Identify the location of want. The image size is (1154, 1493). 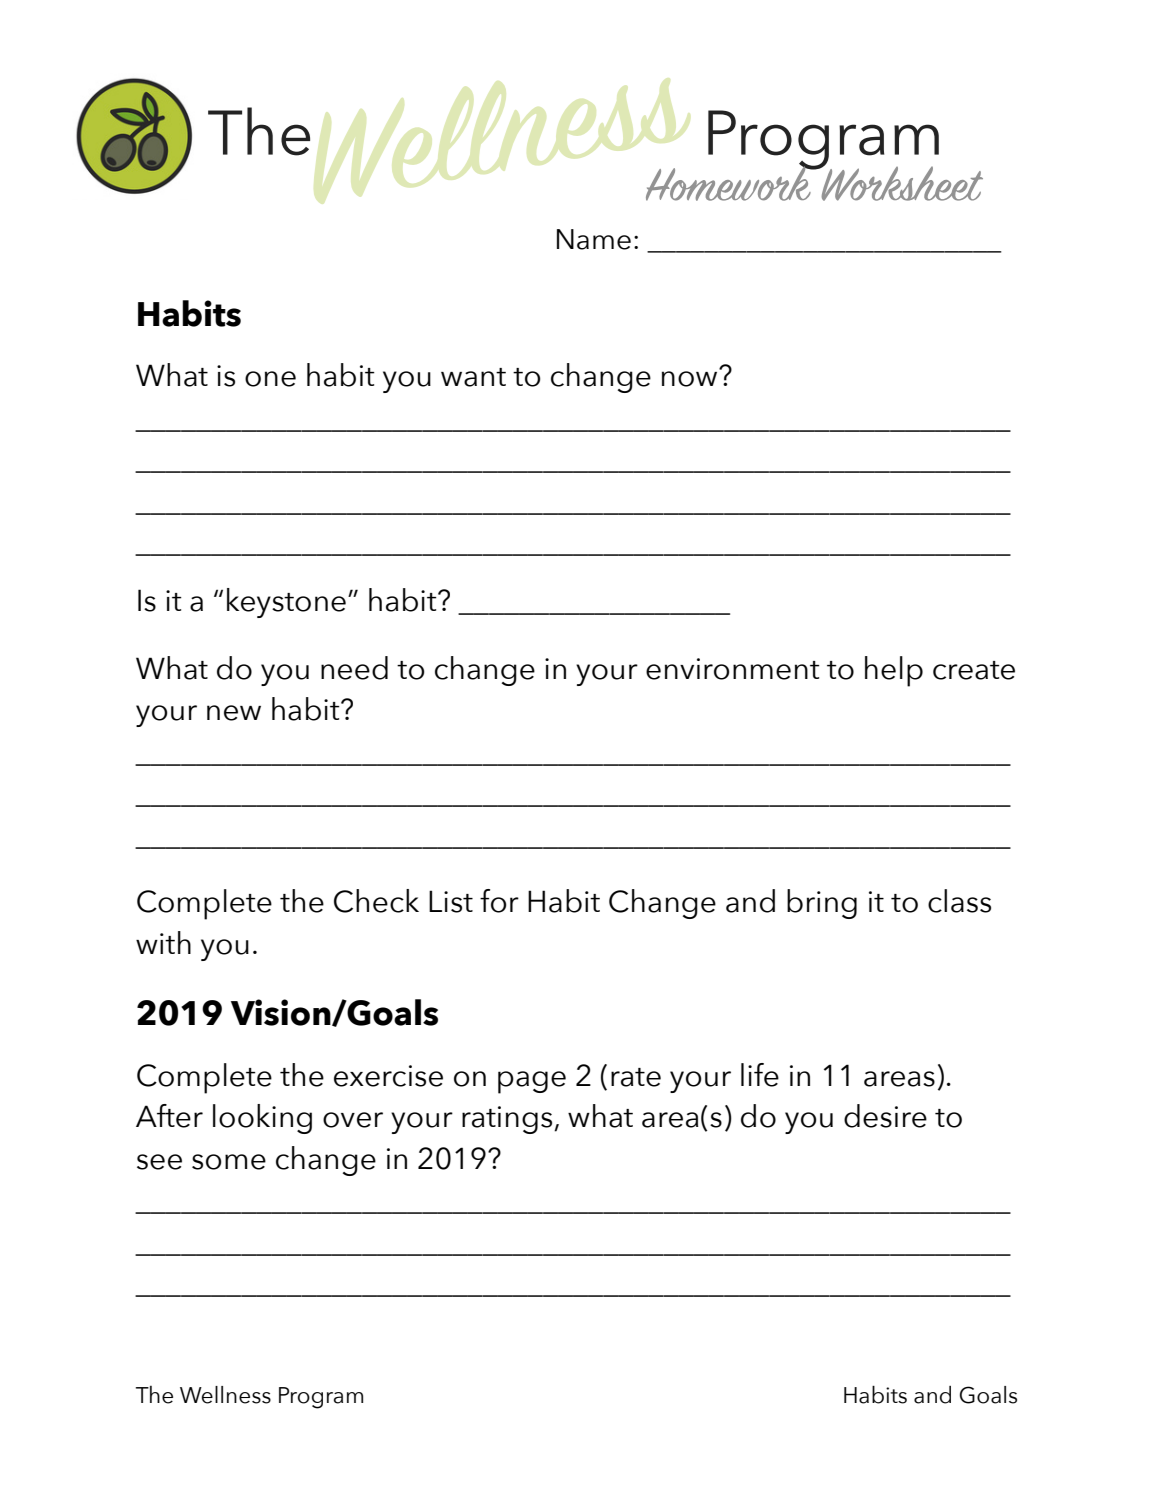
(473, 377).
